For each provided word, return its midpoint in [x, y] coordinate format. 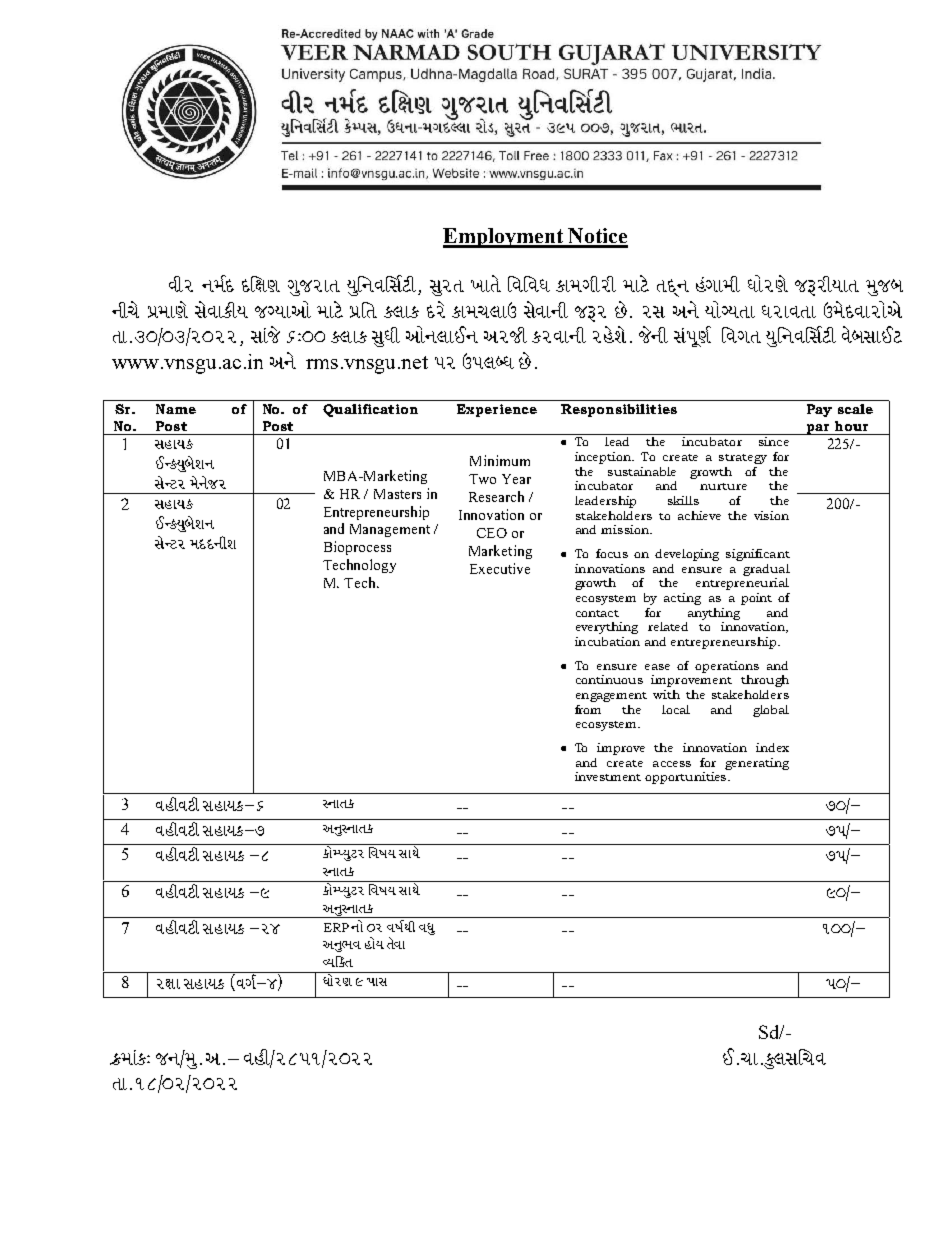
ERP [336, 927]
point [756, 599]
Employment [504, 238]
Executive [500, 568]
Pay [819, 410]
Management [390, 530]
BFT [486, 285]
